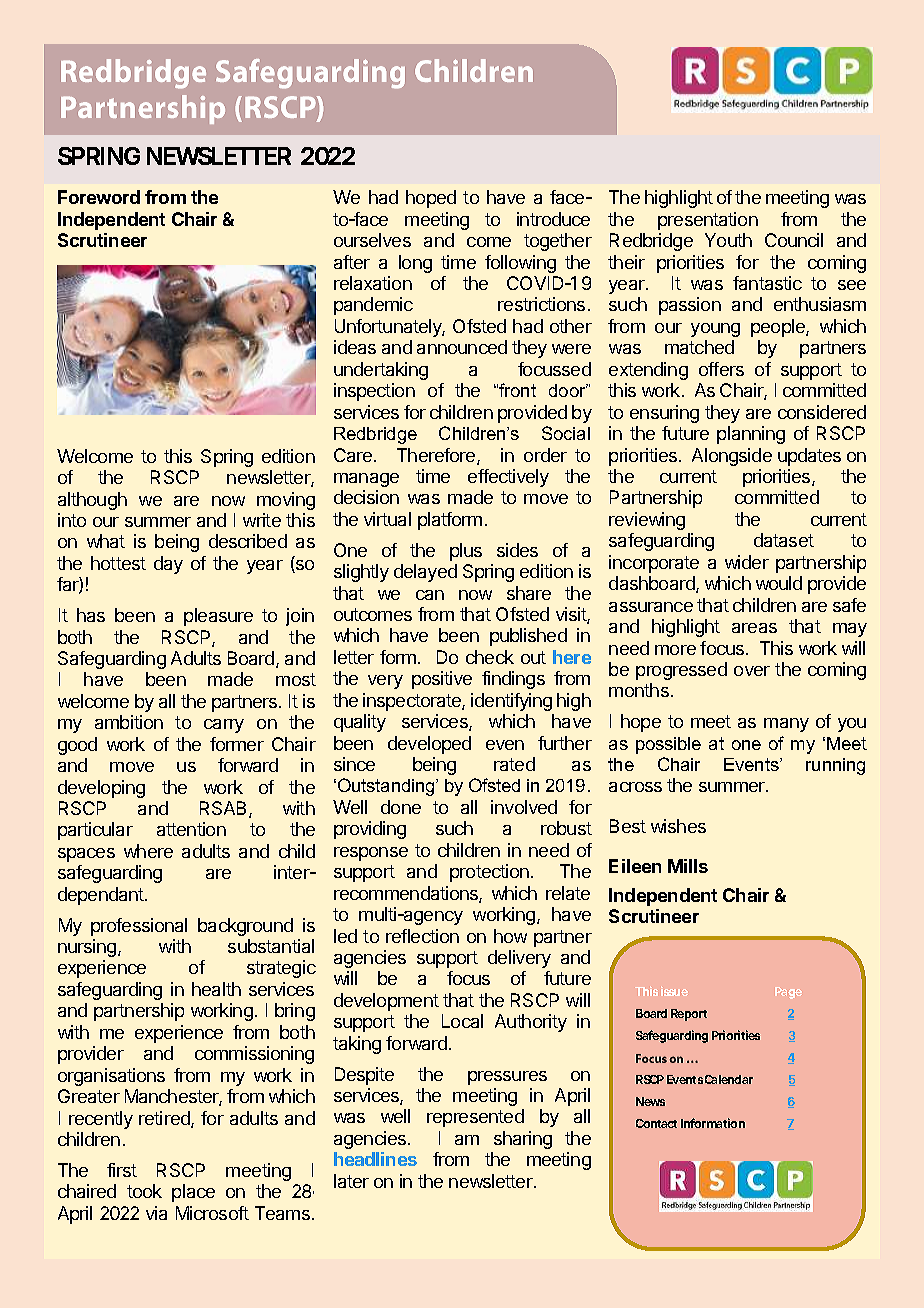 The height and width of the page is (1308, 924). What do you see at coordinates (520, 264) in the page?
I see `following` at bounding box center [520, 264].
